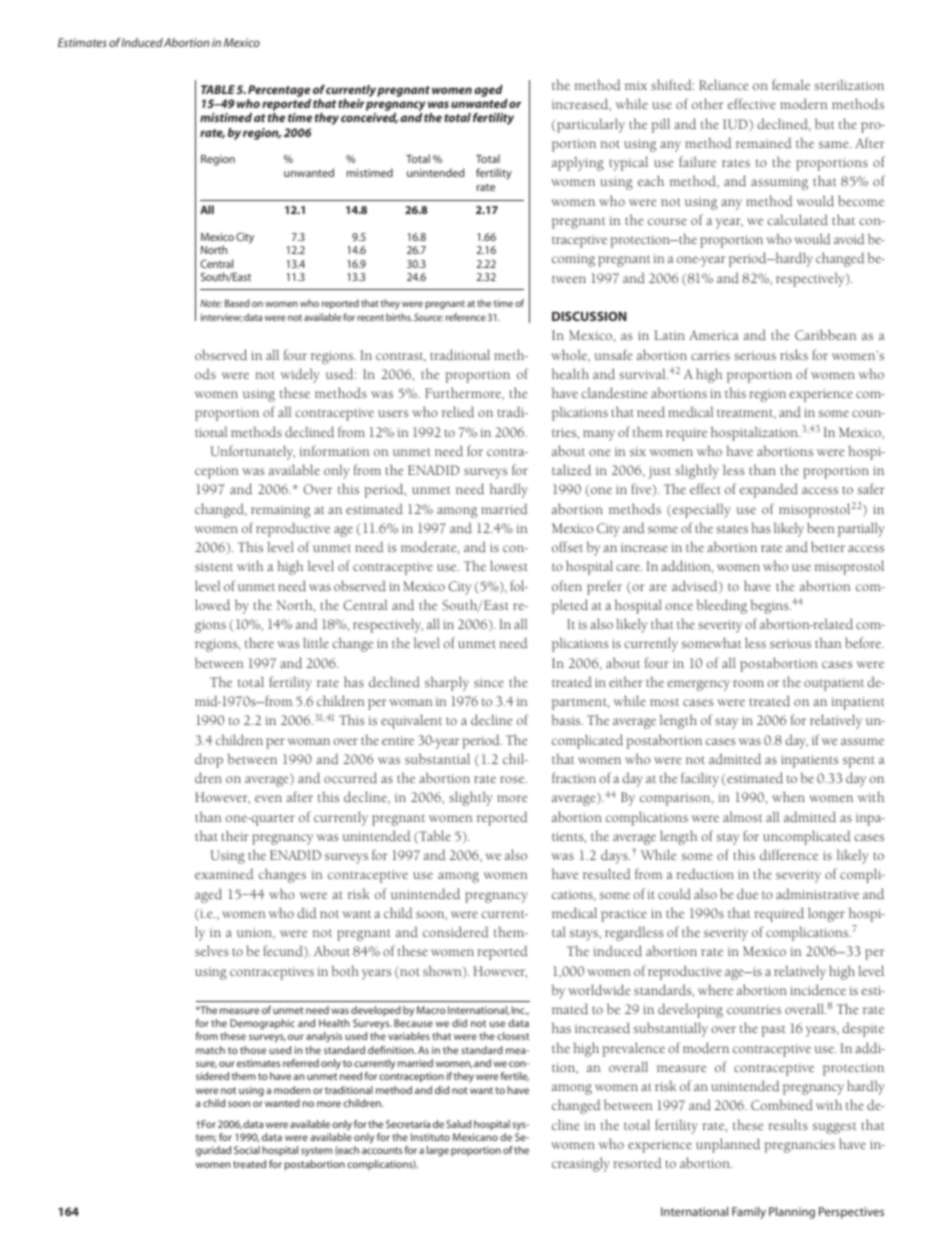  What do you see at coordinates (589, 125) in the image?
I see `particularly` at bounding box center [589, 125].
